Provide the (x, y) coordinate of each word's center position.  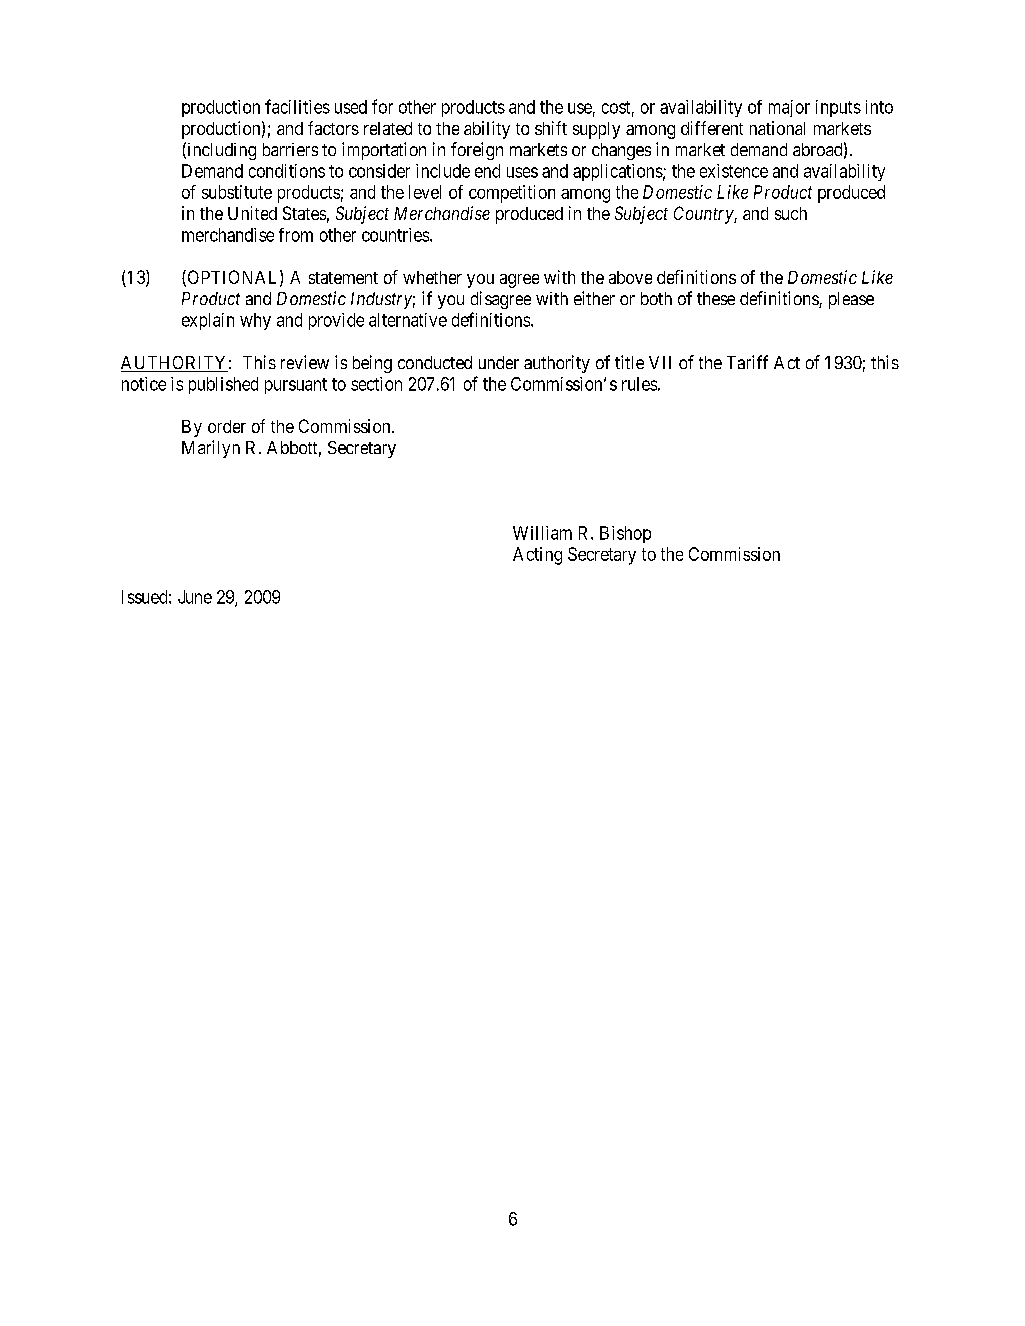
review (305, 362)
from (296, 235)
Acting (537, 556)
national (777, 128)
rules (639, 384)
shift (551, 128)
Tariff (747, 362)
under (499, 362)
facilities (297, 106)
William (542, 533)
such (791, 213)
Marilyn (211, 449)
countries (395, 235)
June (195, 597)
